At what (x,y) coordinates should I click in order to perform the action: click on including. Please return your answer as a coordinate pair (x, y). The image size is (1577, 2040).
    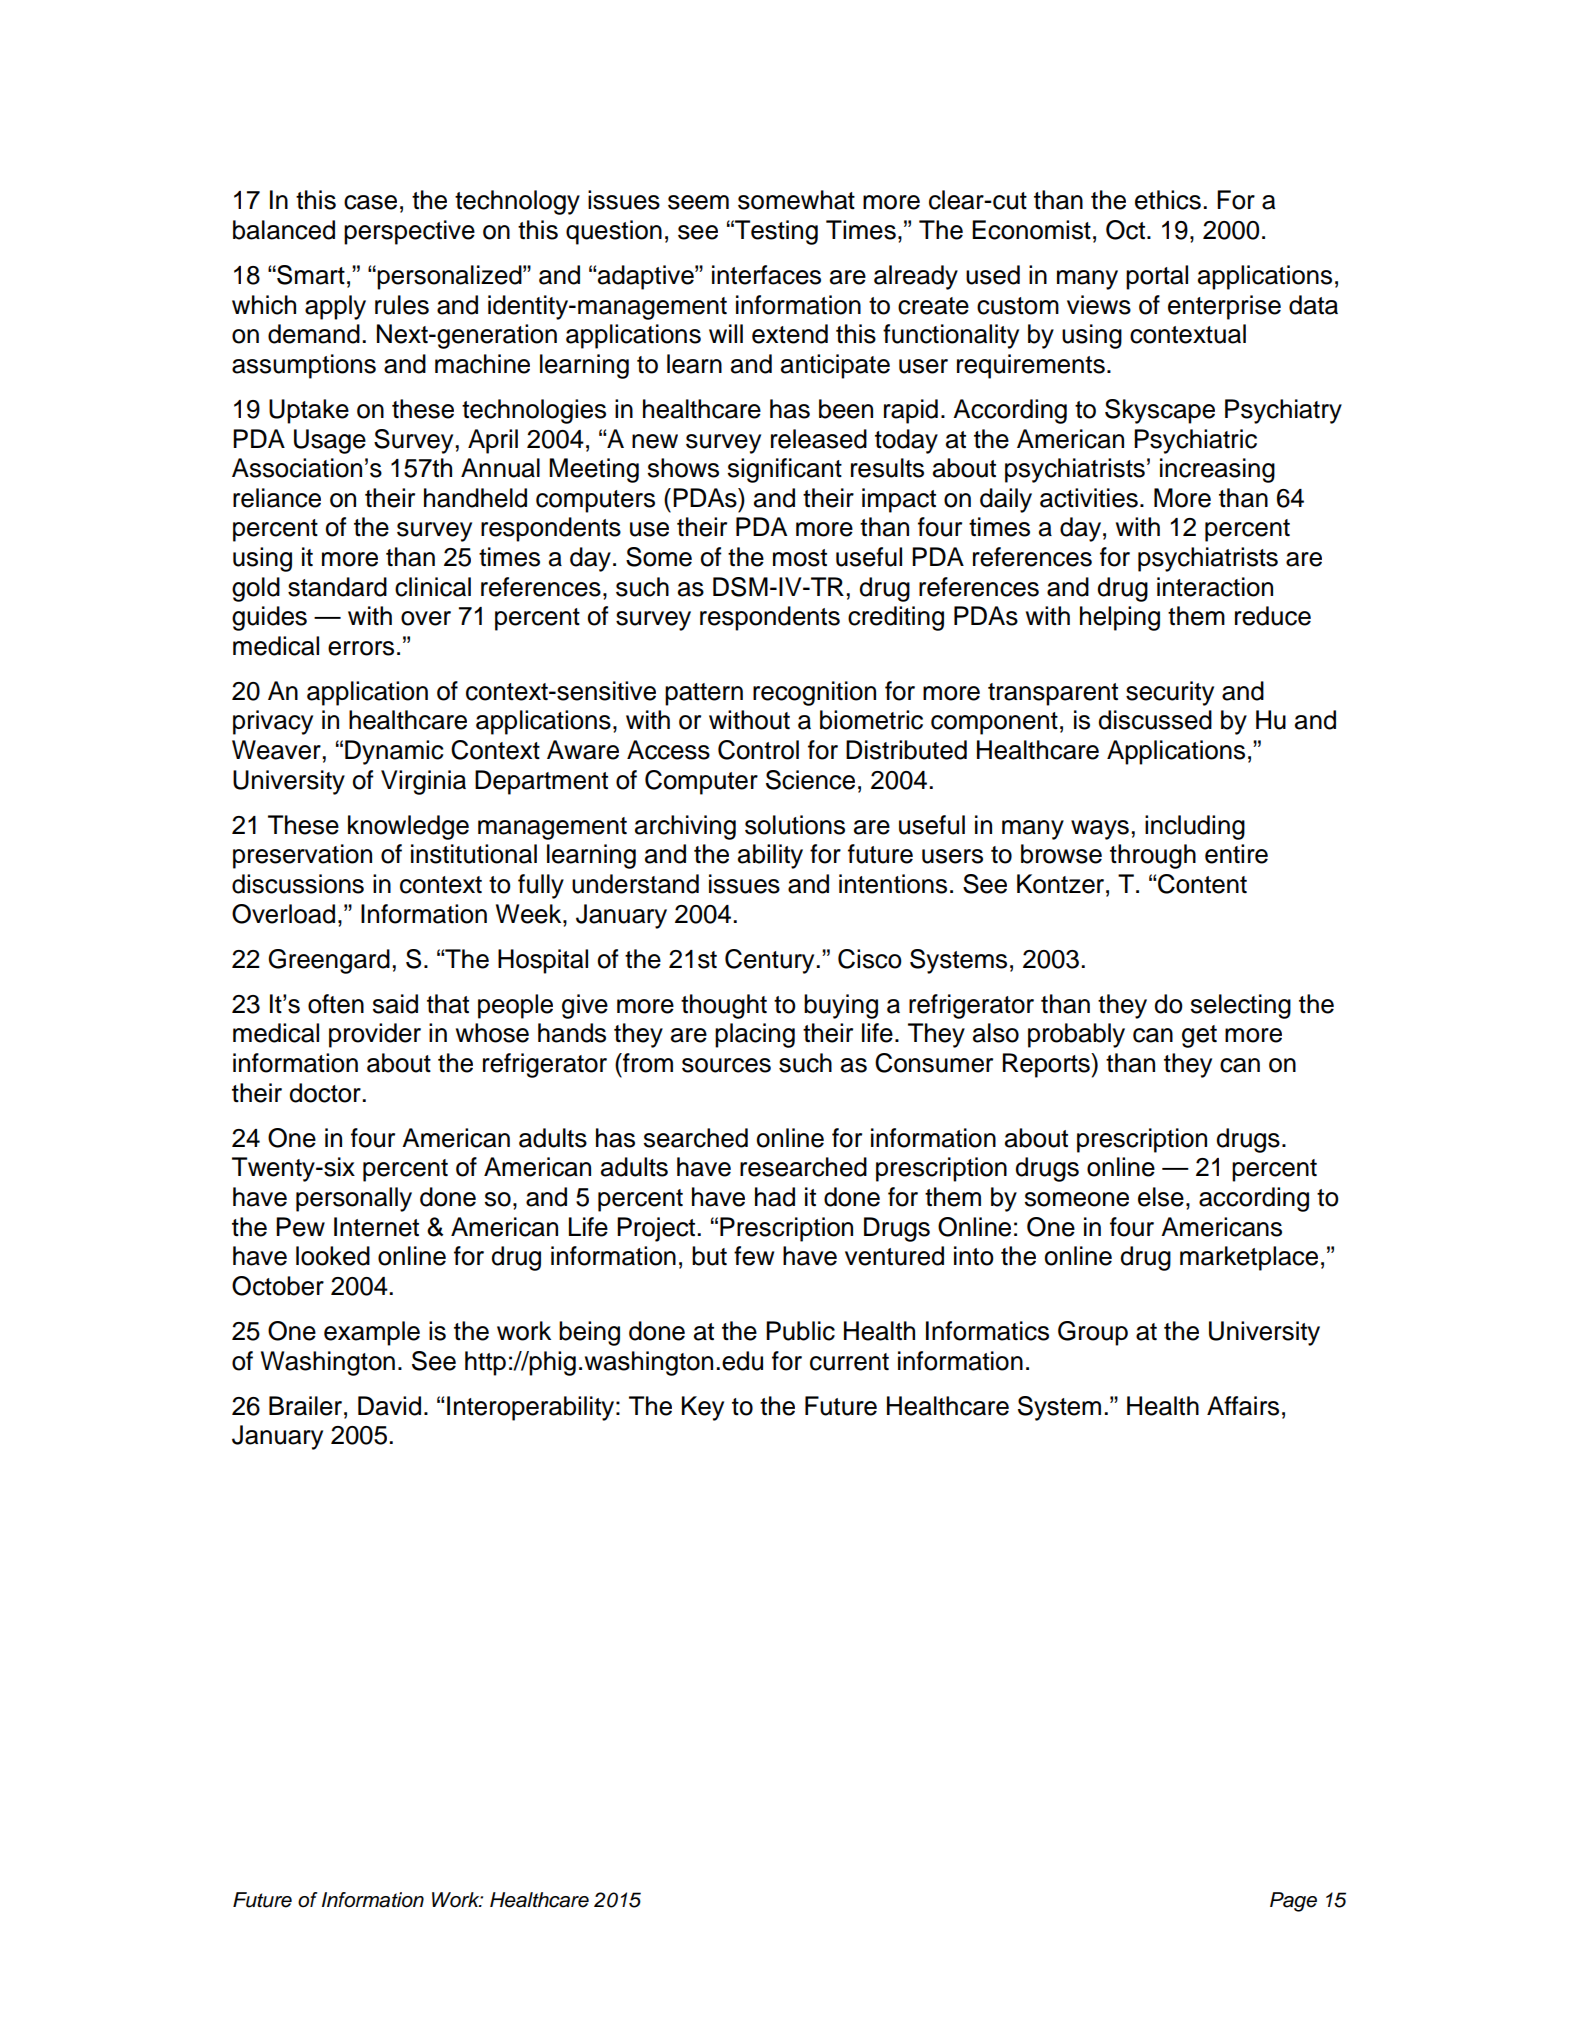
    Looking at the image, I should click on (1195, 827).
